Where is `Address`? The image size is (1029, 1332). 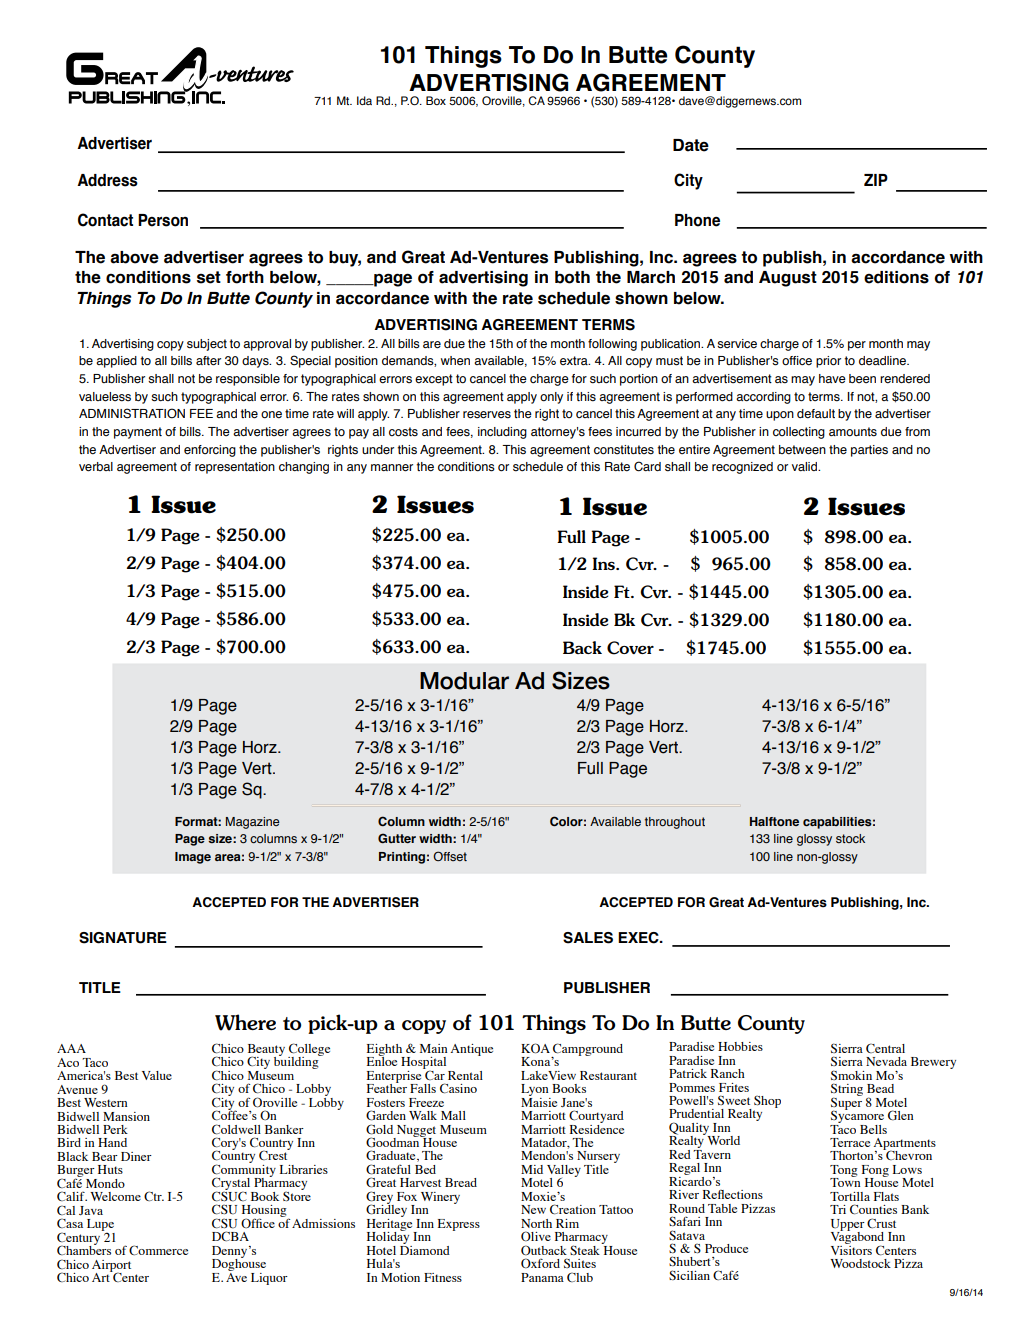
Address is located at coordinates (107, 180).
